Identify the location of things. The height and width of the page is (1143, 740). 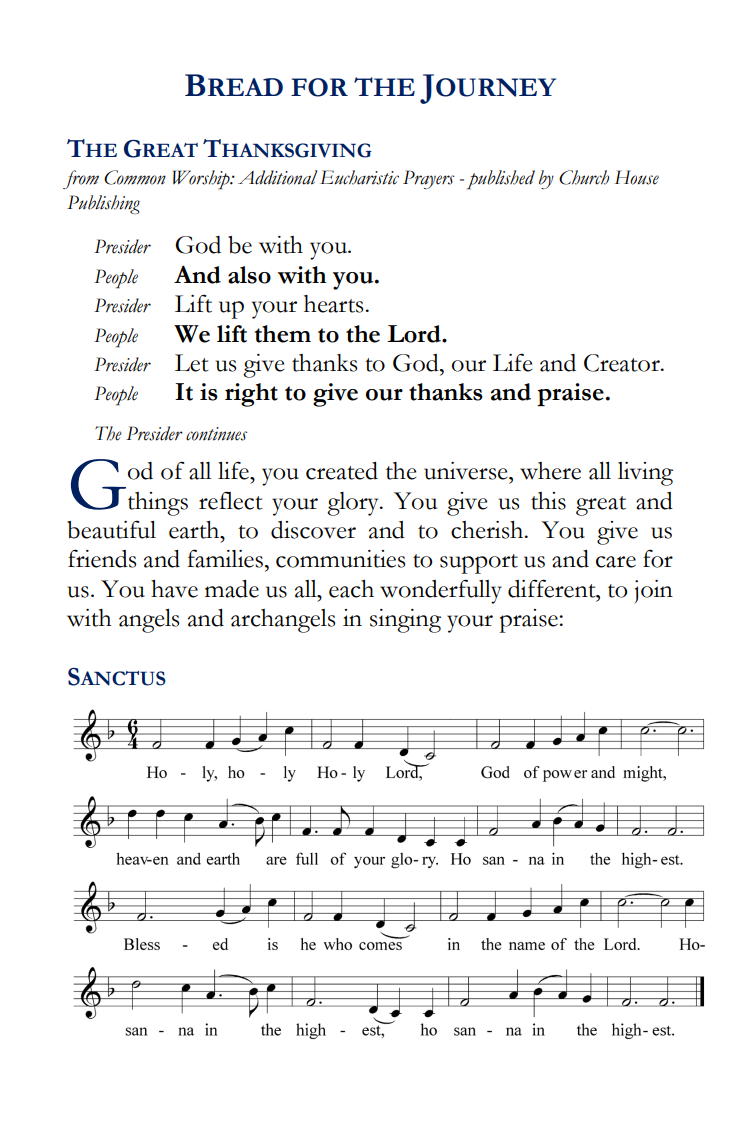
(158, 504).
